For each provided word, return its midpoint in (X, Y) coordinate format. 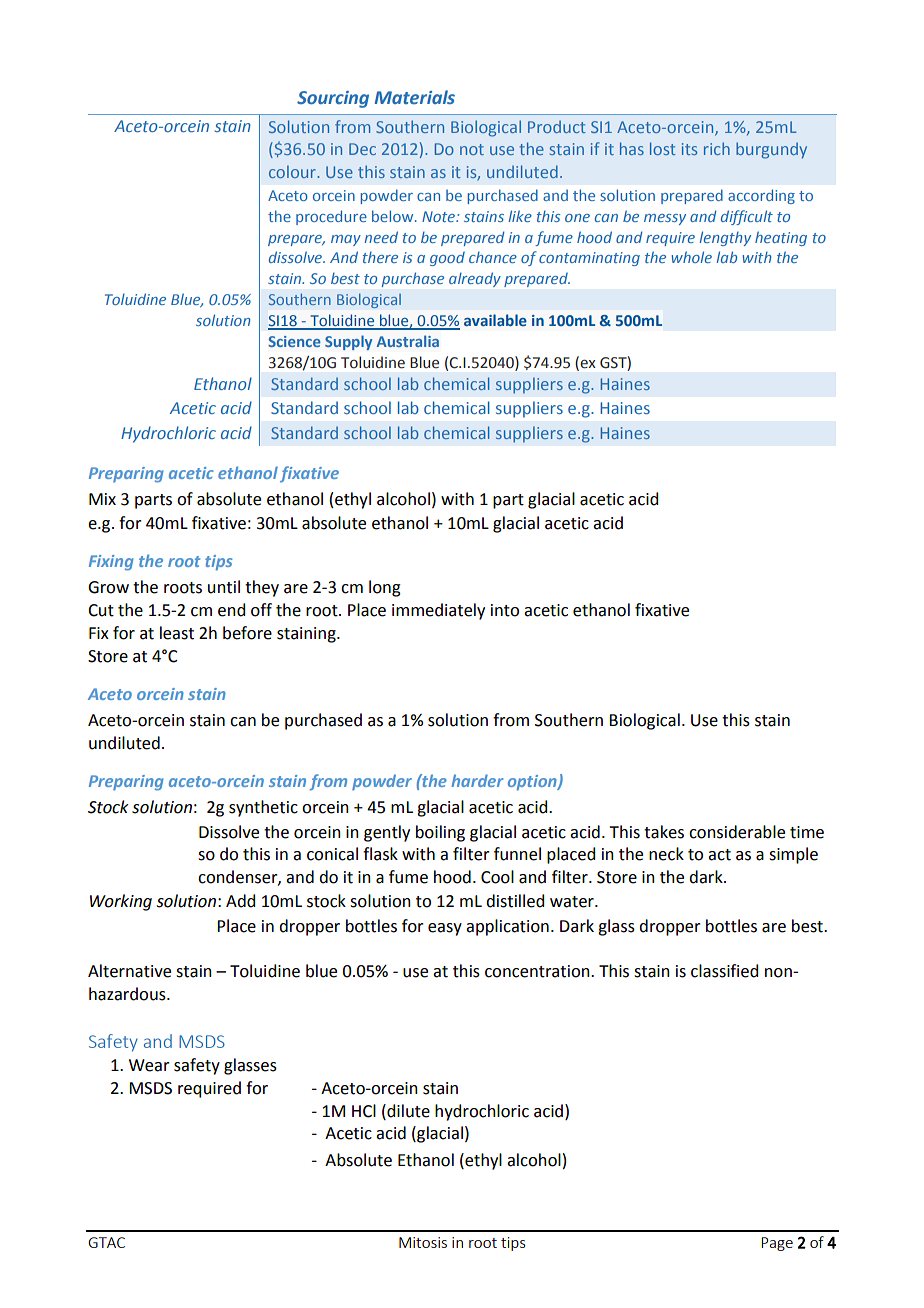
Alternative (129, 971)
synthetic (263, 808)
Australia (408, 341)
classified (724, 971)
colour (293, 171)
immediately (438, 611)
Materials (415, 97)
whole (691, 257)
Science (294, 341)
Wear (149, 1065)
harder (478, 780)
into (505, 610)
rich (717, 148)
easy (445, 929)
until (224, 587)
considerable (737, 832)
